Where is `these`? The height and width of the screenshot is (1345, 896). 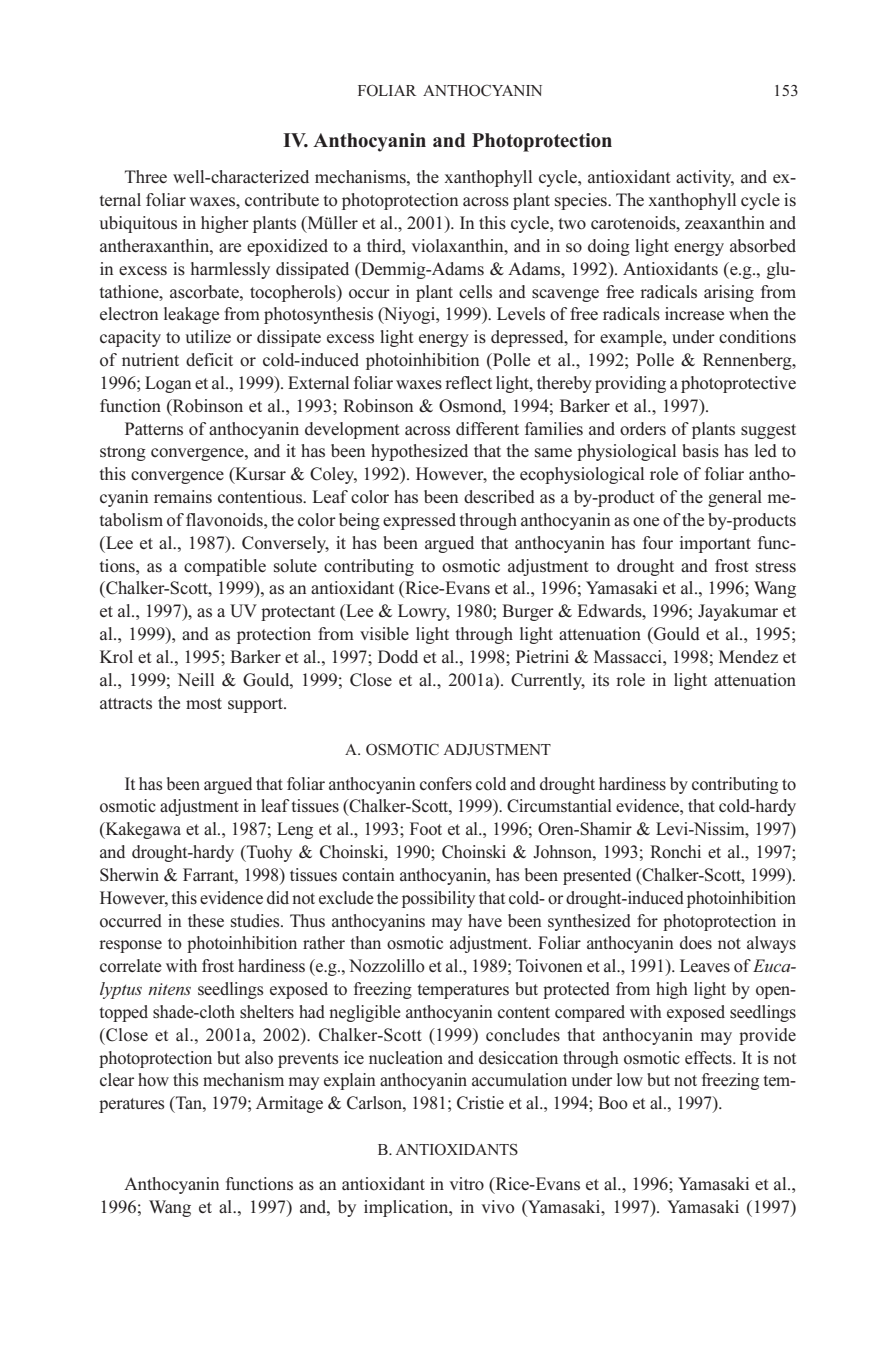
these is located at coordinates (206, 920).
